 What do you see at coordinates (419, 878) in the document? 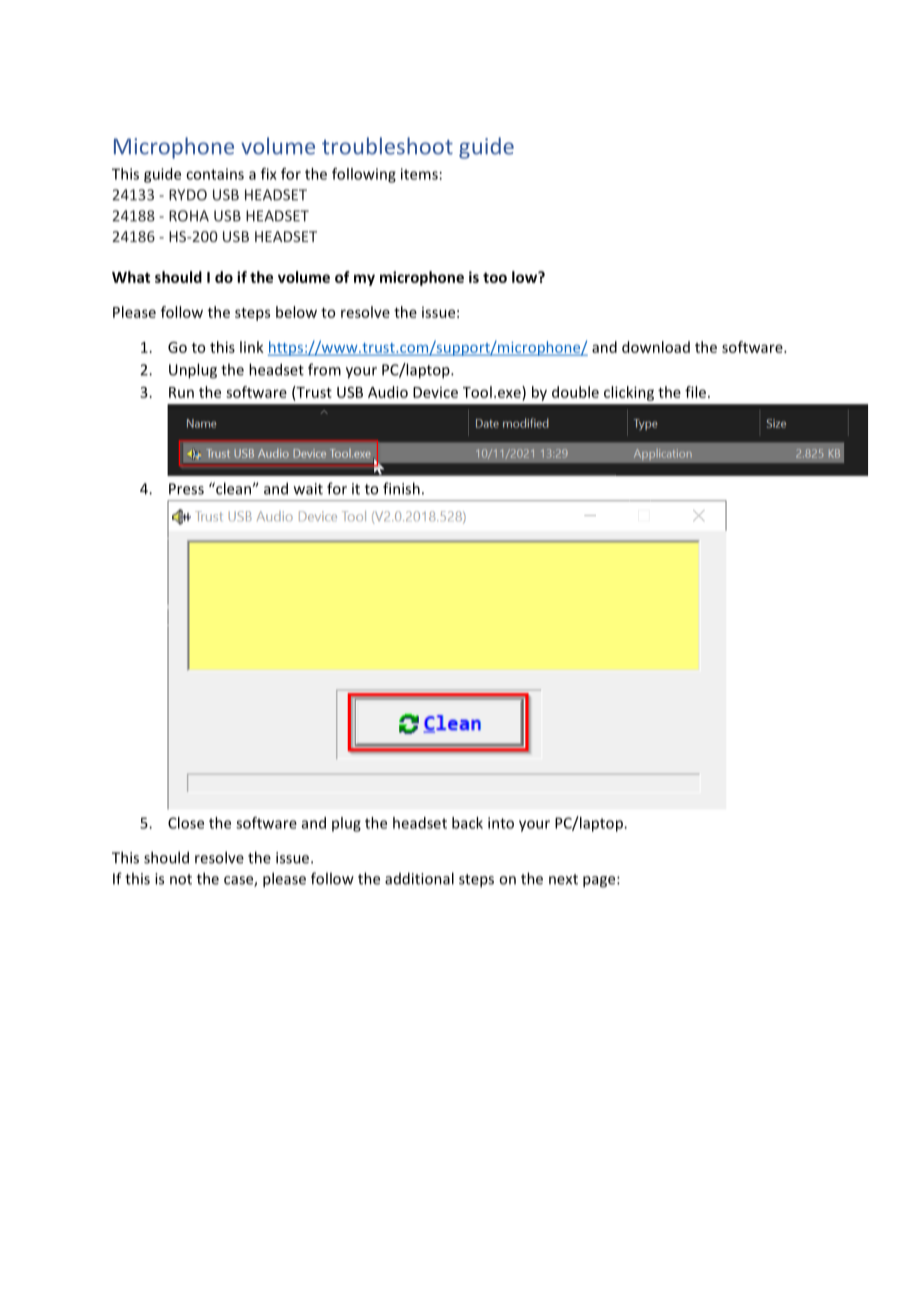
I see `additional` at bounding box center [419, 878].
